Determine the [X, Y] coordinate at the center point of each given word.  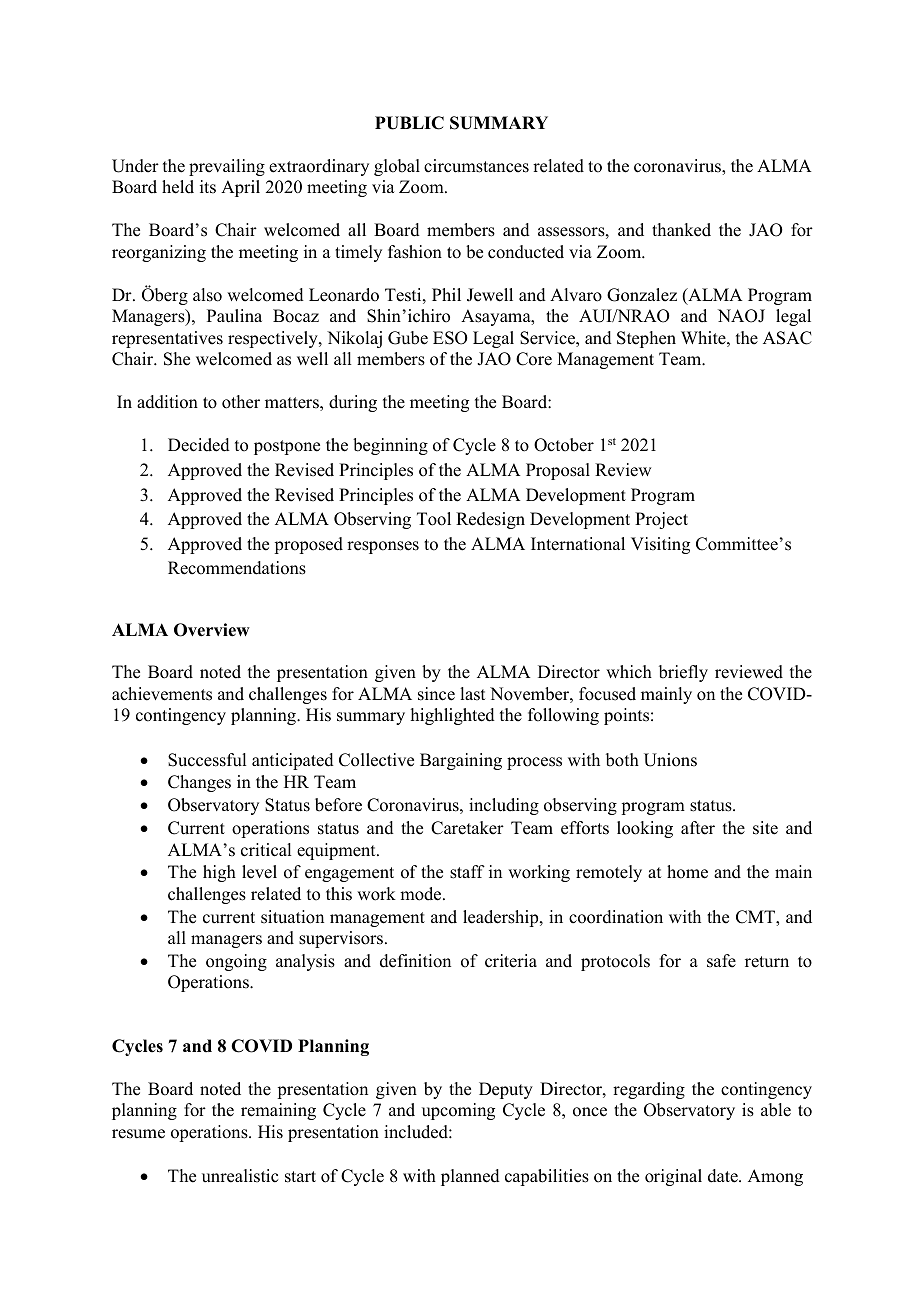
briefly [683, 673]
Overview [212, 630]
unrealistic [240, 1176]
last [472, 694]
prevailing [227, 167]
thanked [681, 230]
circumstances [476, 166]
